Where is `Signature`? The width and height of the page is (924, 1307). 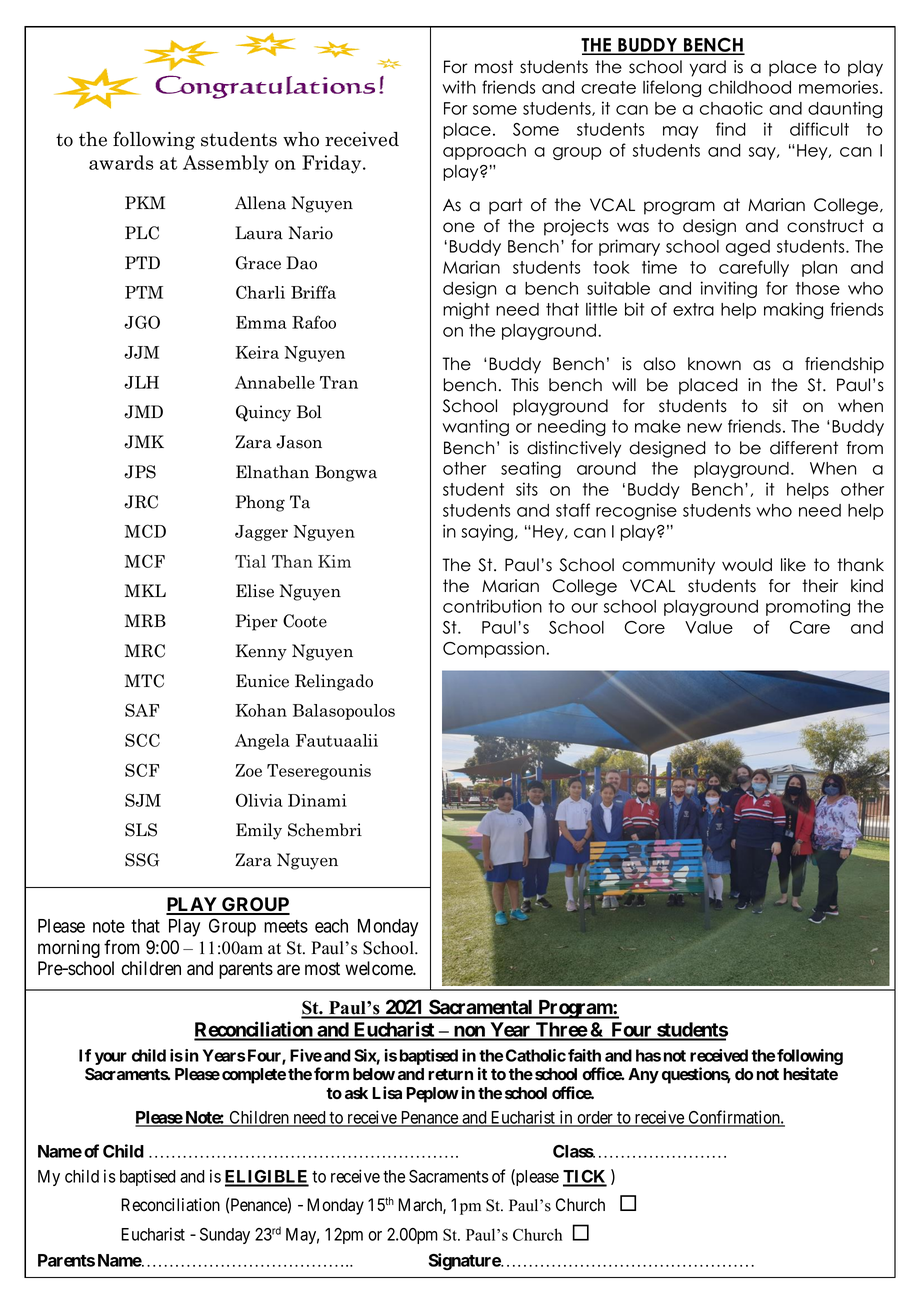
Signature is located at coordinates (465, 1261).
